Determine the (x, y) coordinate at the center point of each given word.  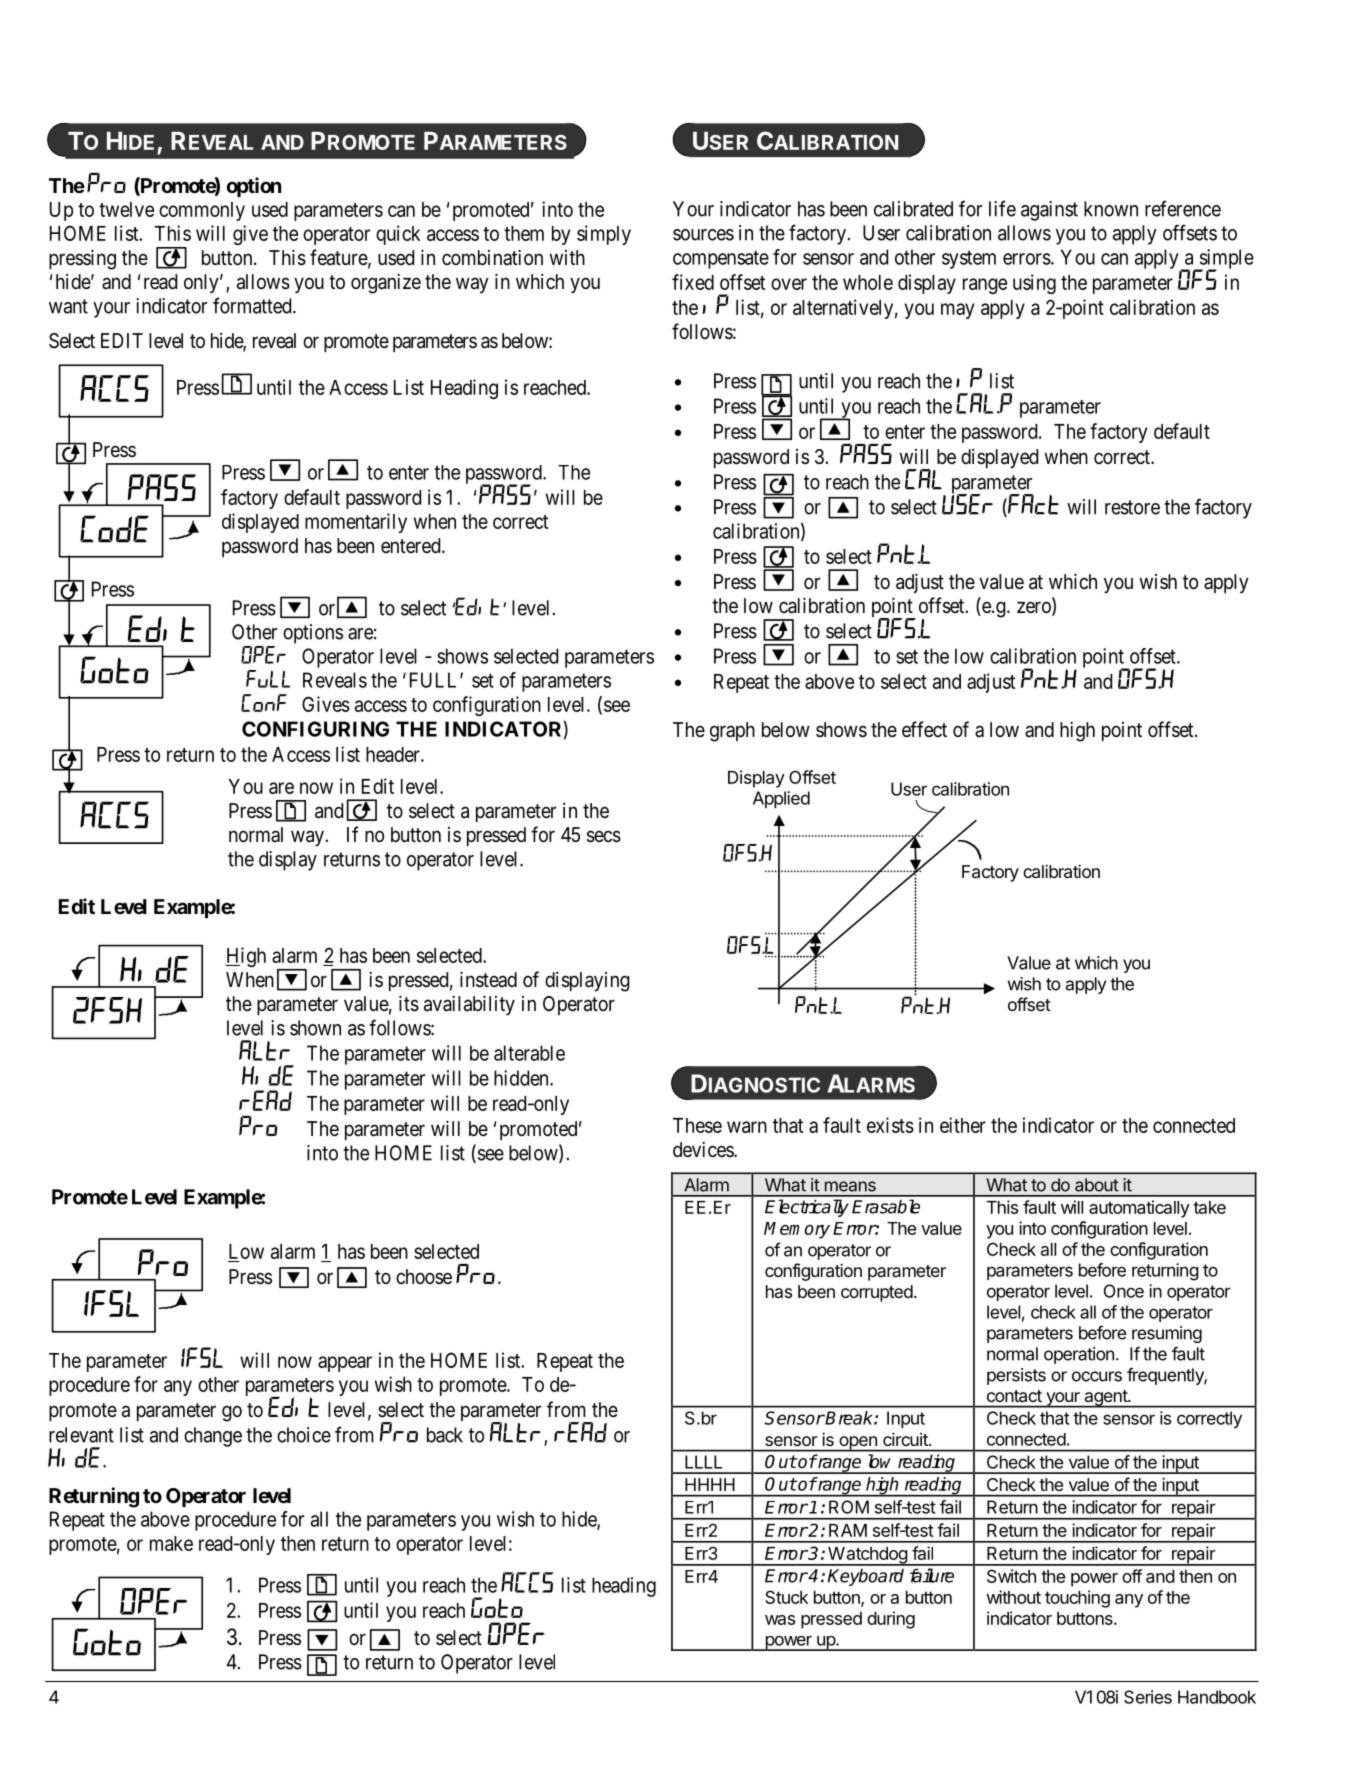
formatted (253, 305)
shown (315, 1028)
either (963, 1125)
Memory (797, 1230)
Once (1124, 1291)
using (1034, 284)
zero (1035, 608)
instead (488, 979)
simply (604, 235)
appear (345, 1364)
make (171, 1543)
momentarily (356, 523)
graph (732, 732)
